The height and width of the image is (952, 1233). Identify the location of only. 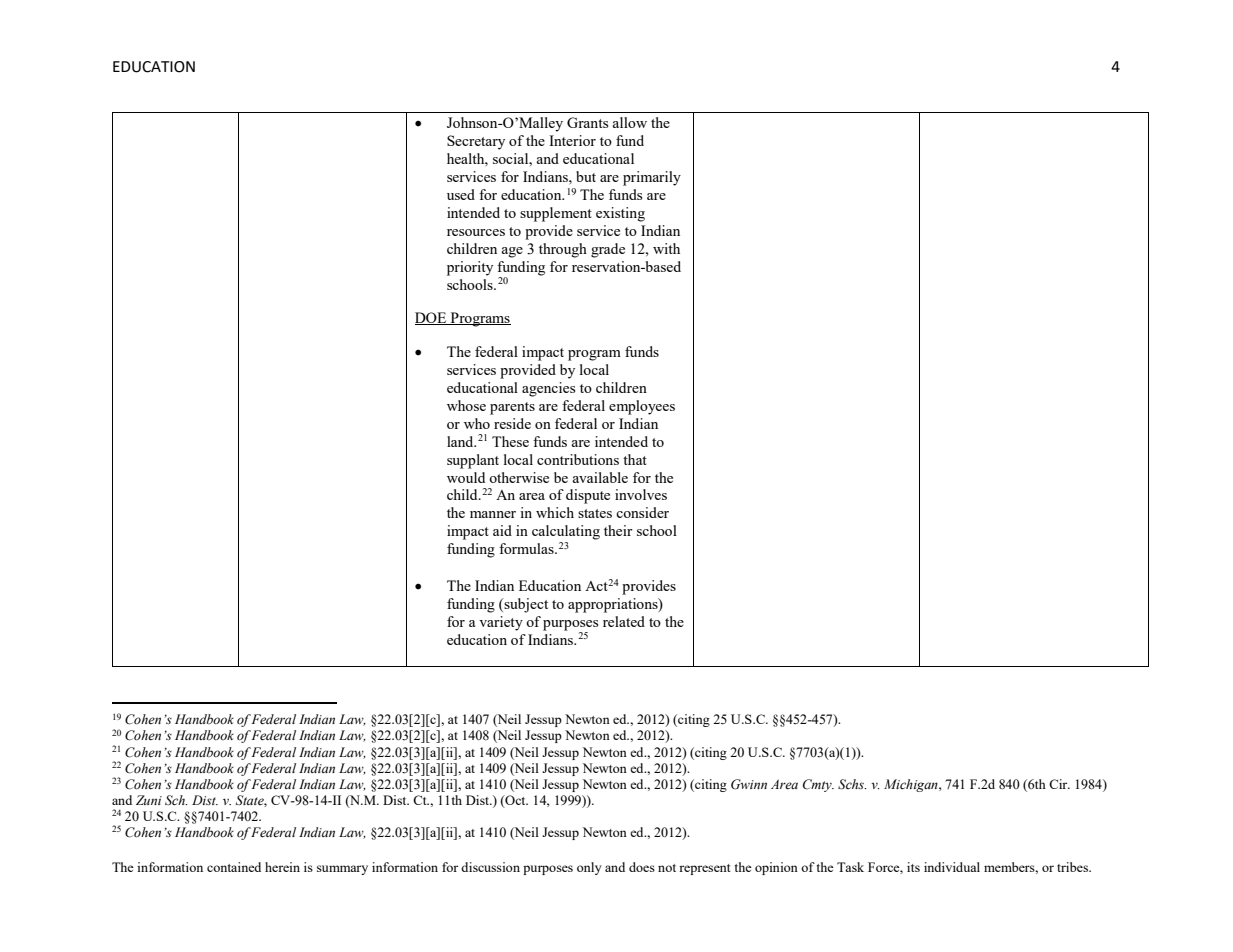
(589, 868).
